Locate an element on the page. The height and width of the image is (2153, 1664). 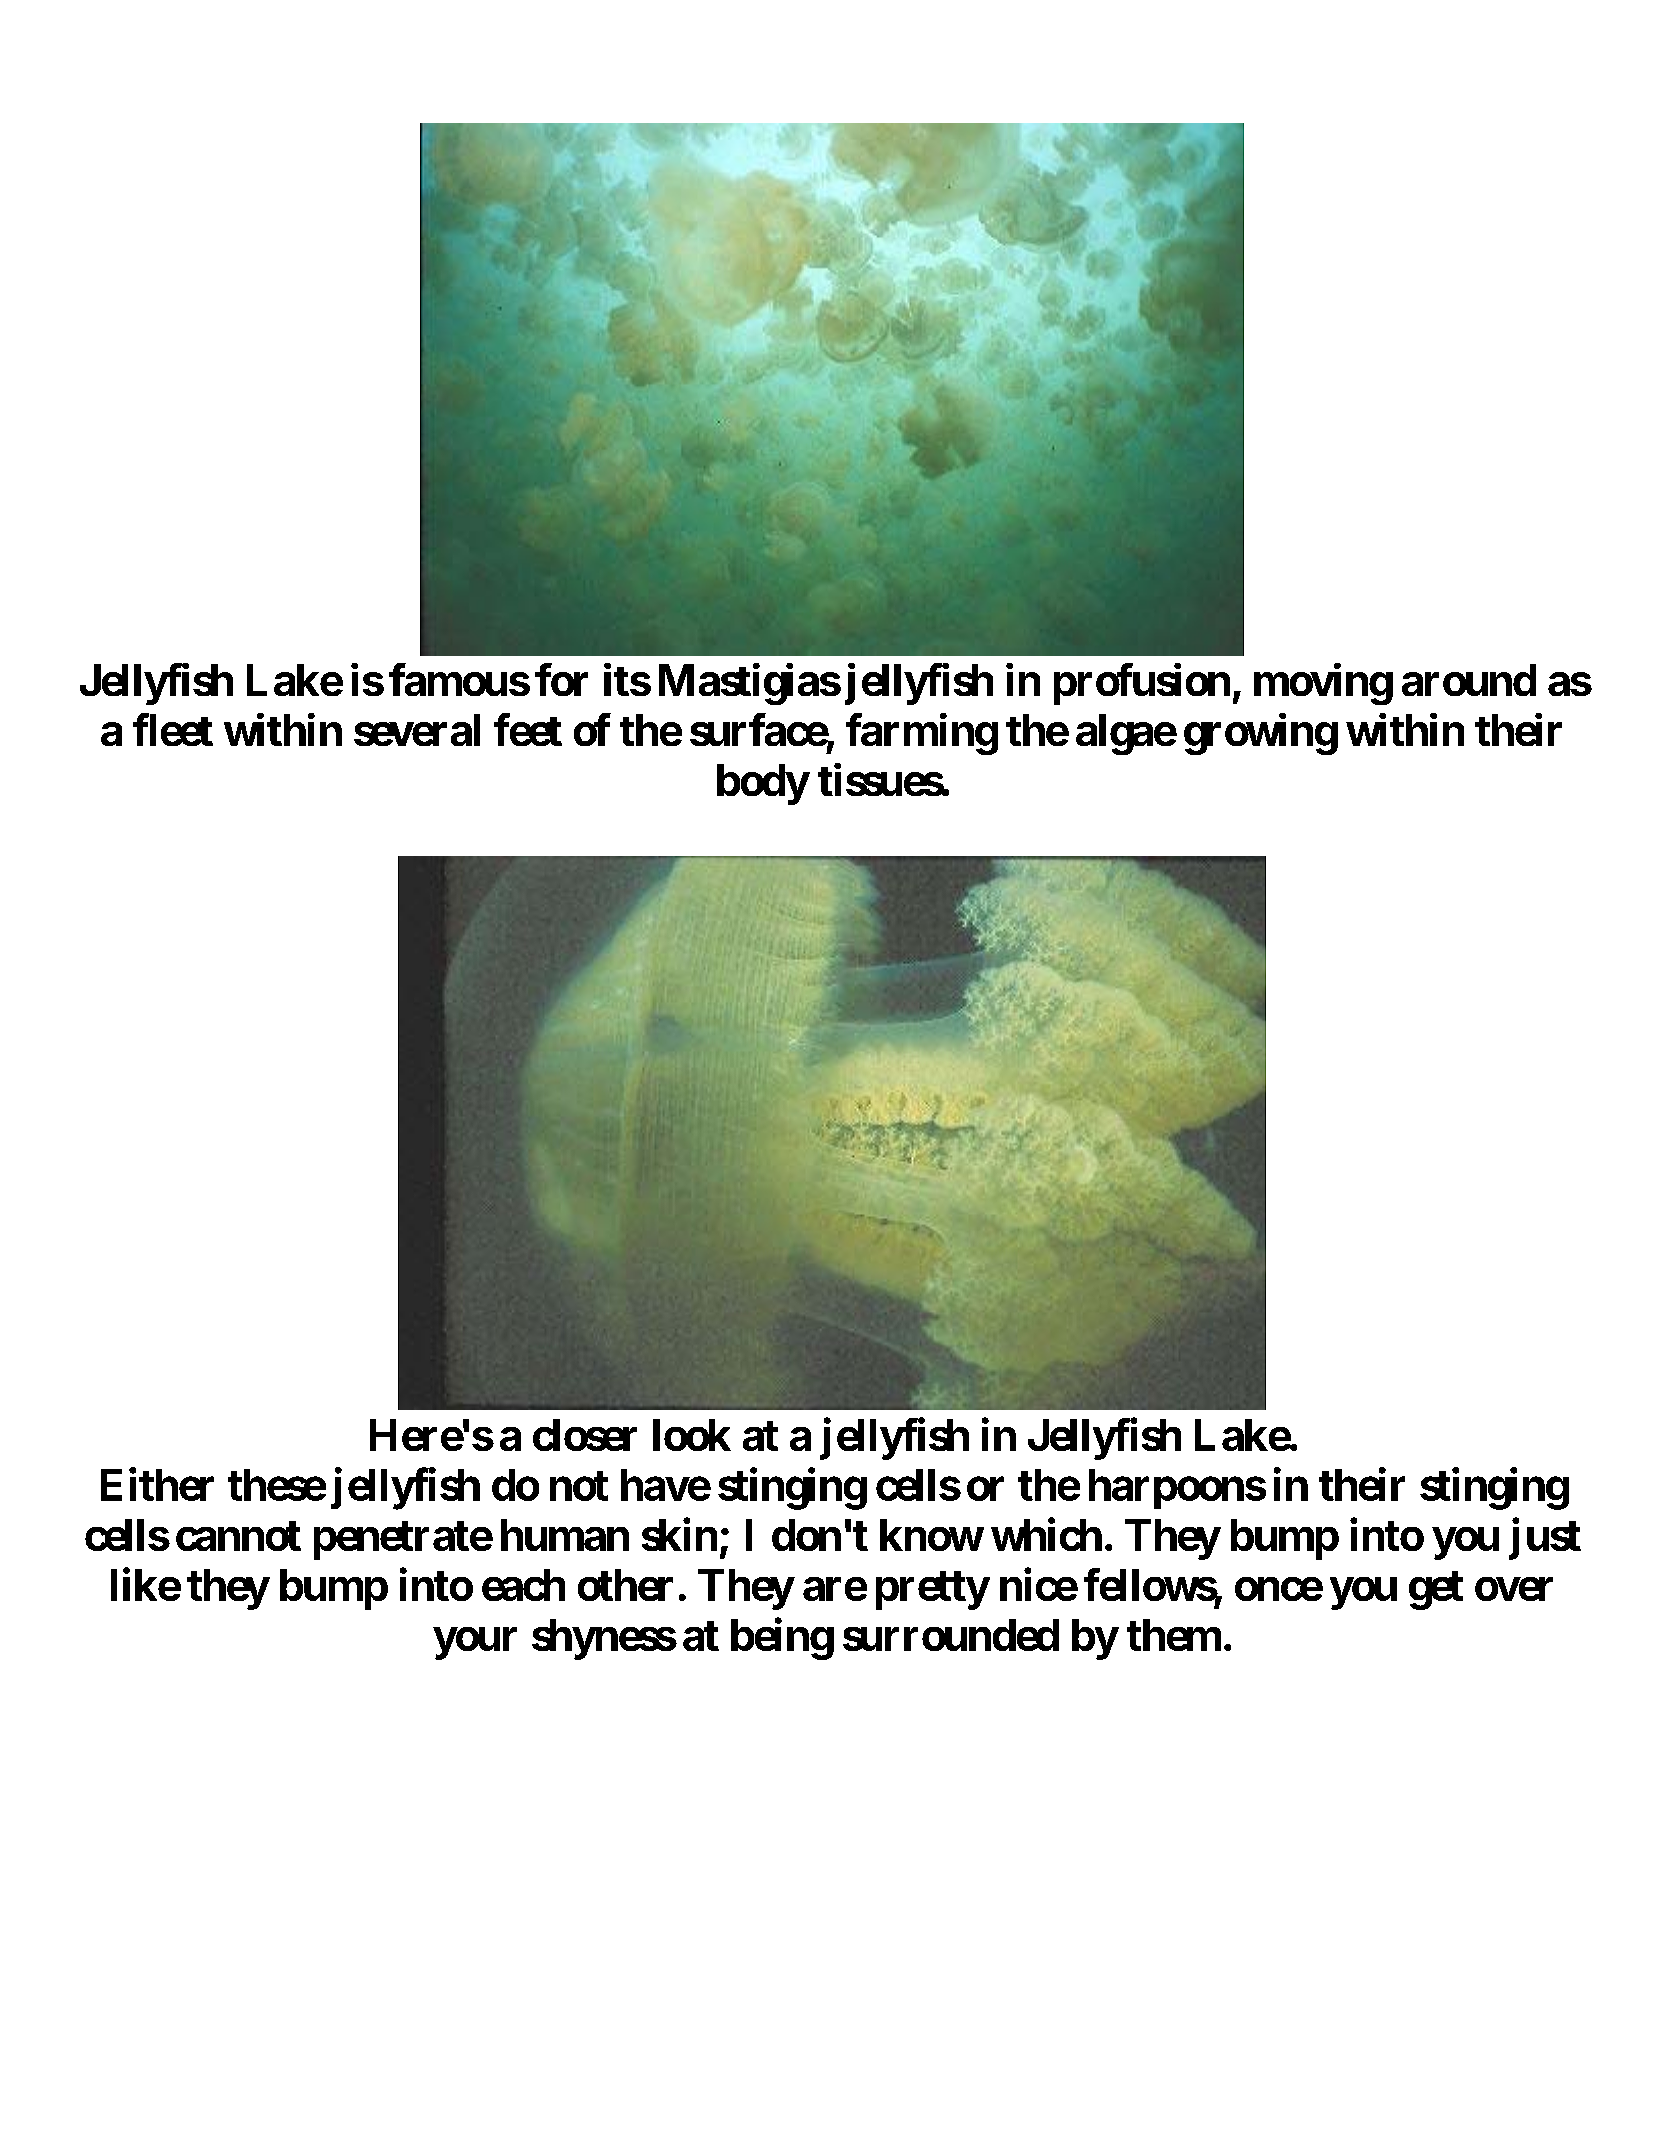
fleet is located at coordinates (173, 729).
